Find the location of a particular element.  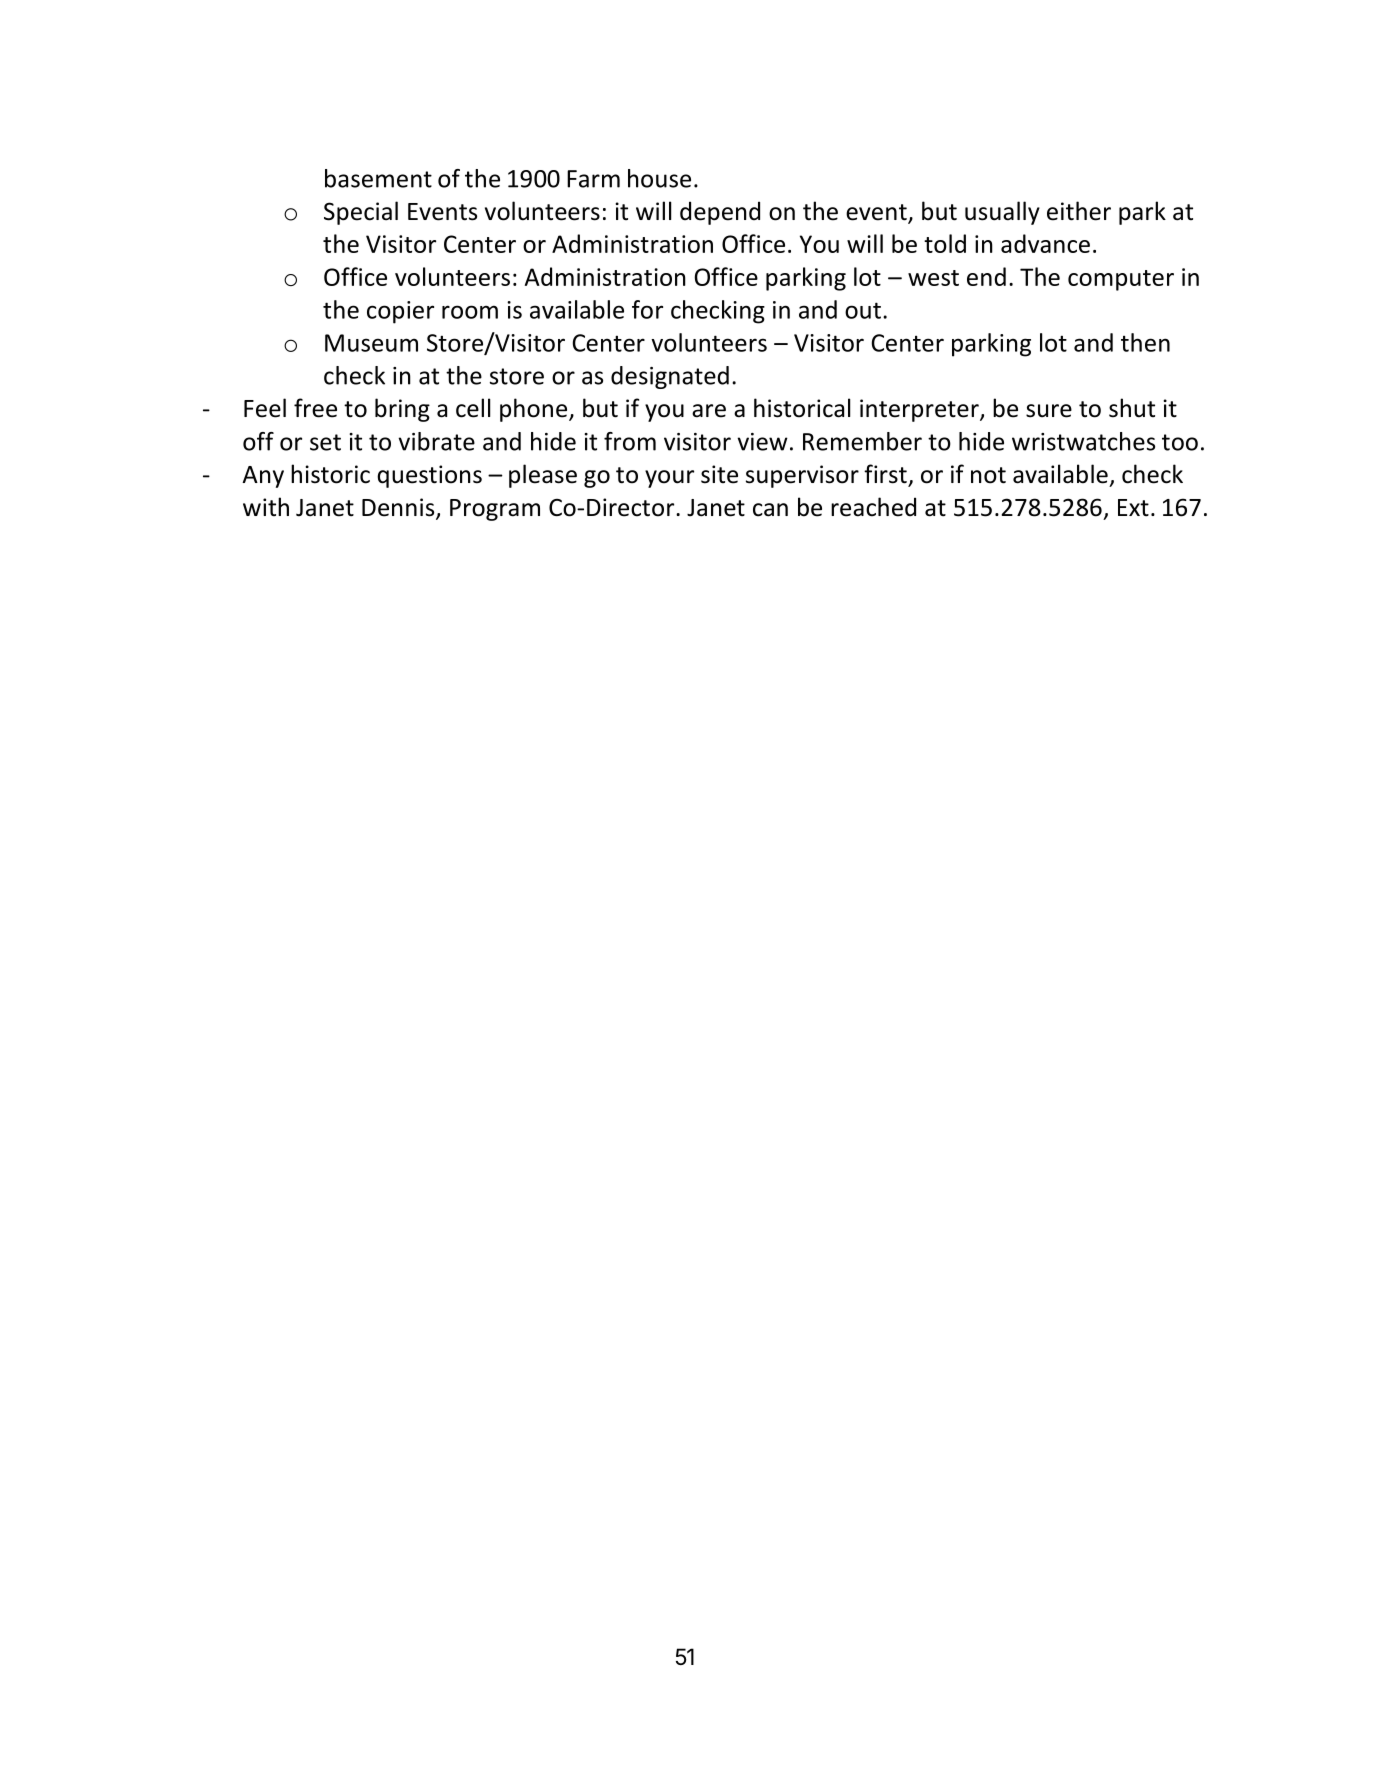

basement is located at coordinates (378, 178).
